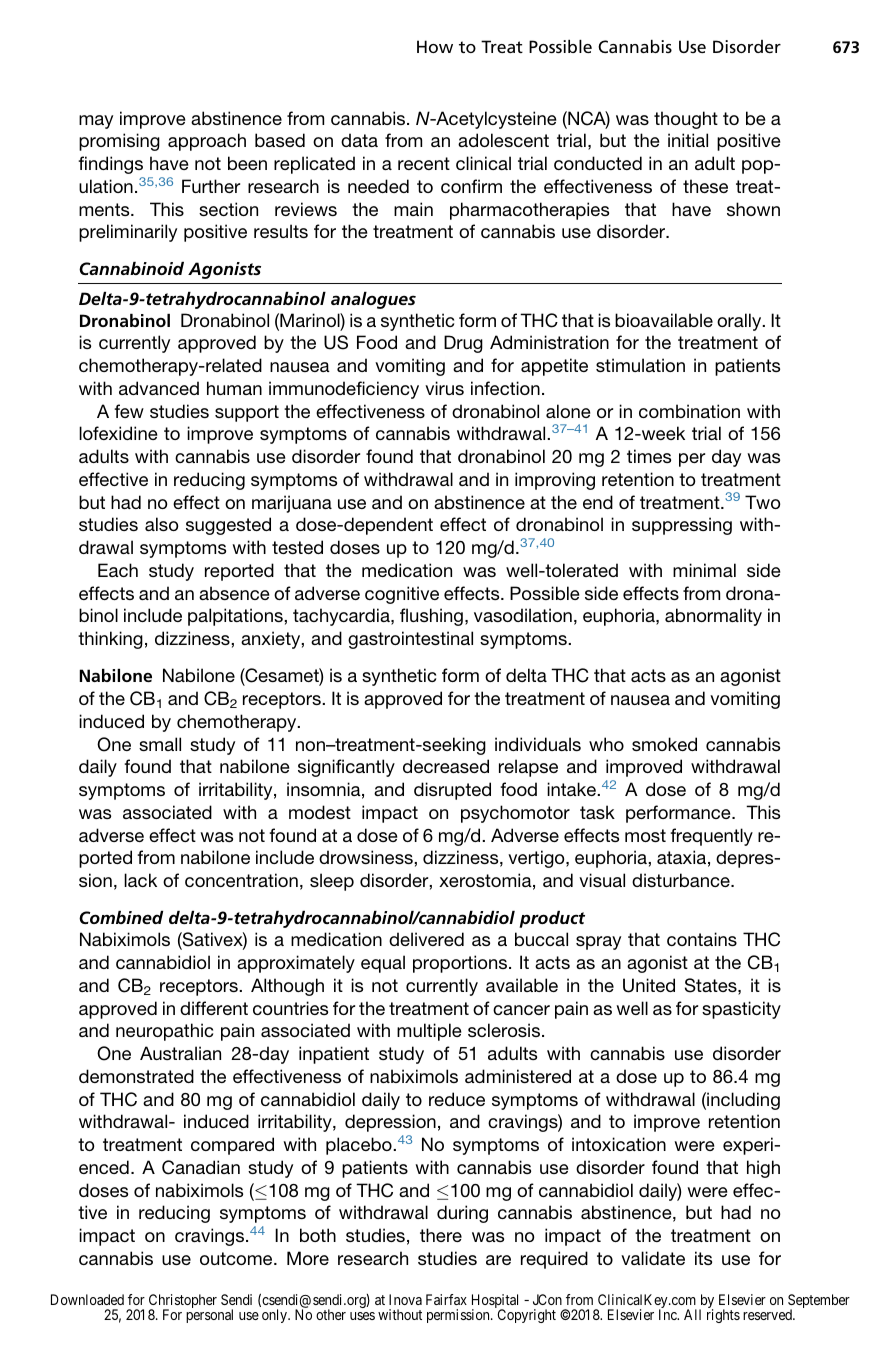 The height and width of the image is (1345, 896). I want to click on these, so click(705, 186).
